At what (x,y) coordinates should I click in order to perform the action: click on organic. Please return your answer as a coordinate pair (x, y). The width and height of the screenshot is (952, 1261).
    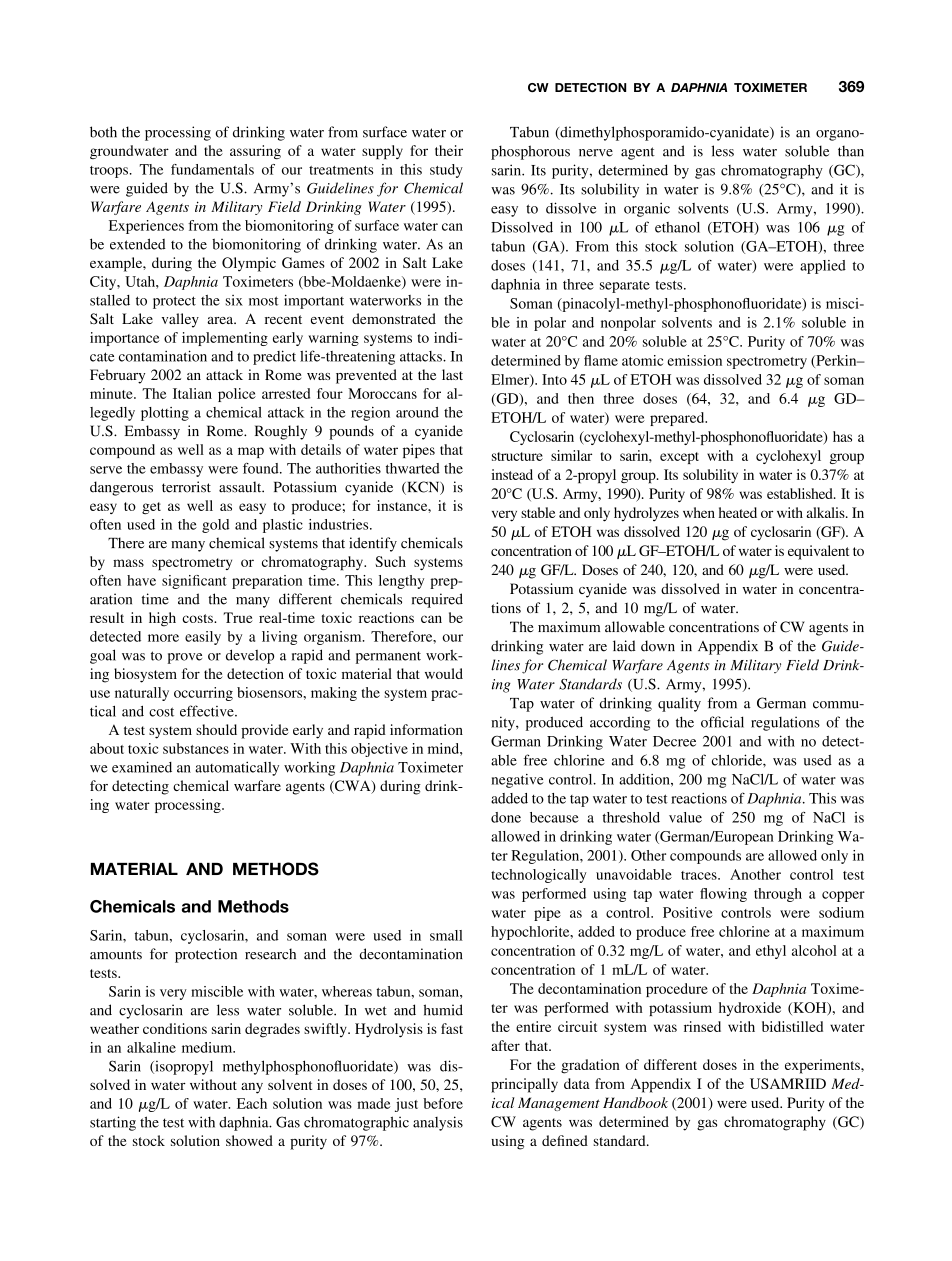
    Looking at the image, I should click on (647, 209).
